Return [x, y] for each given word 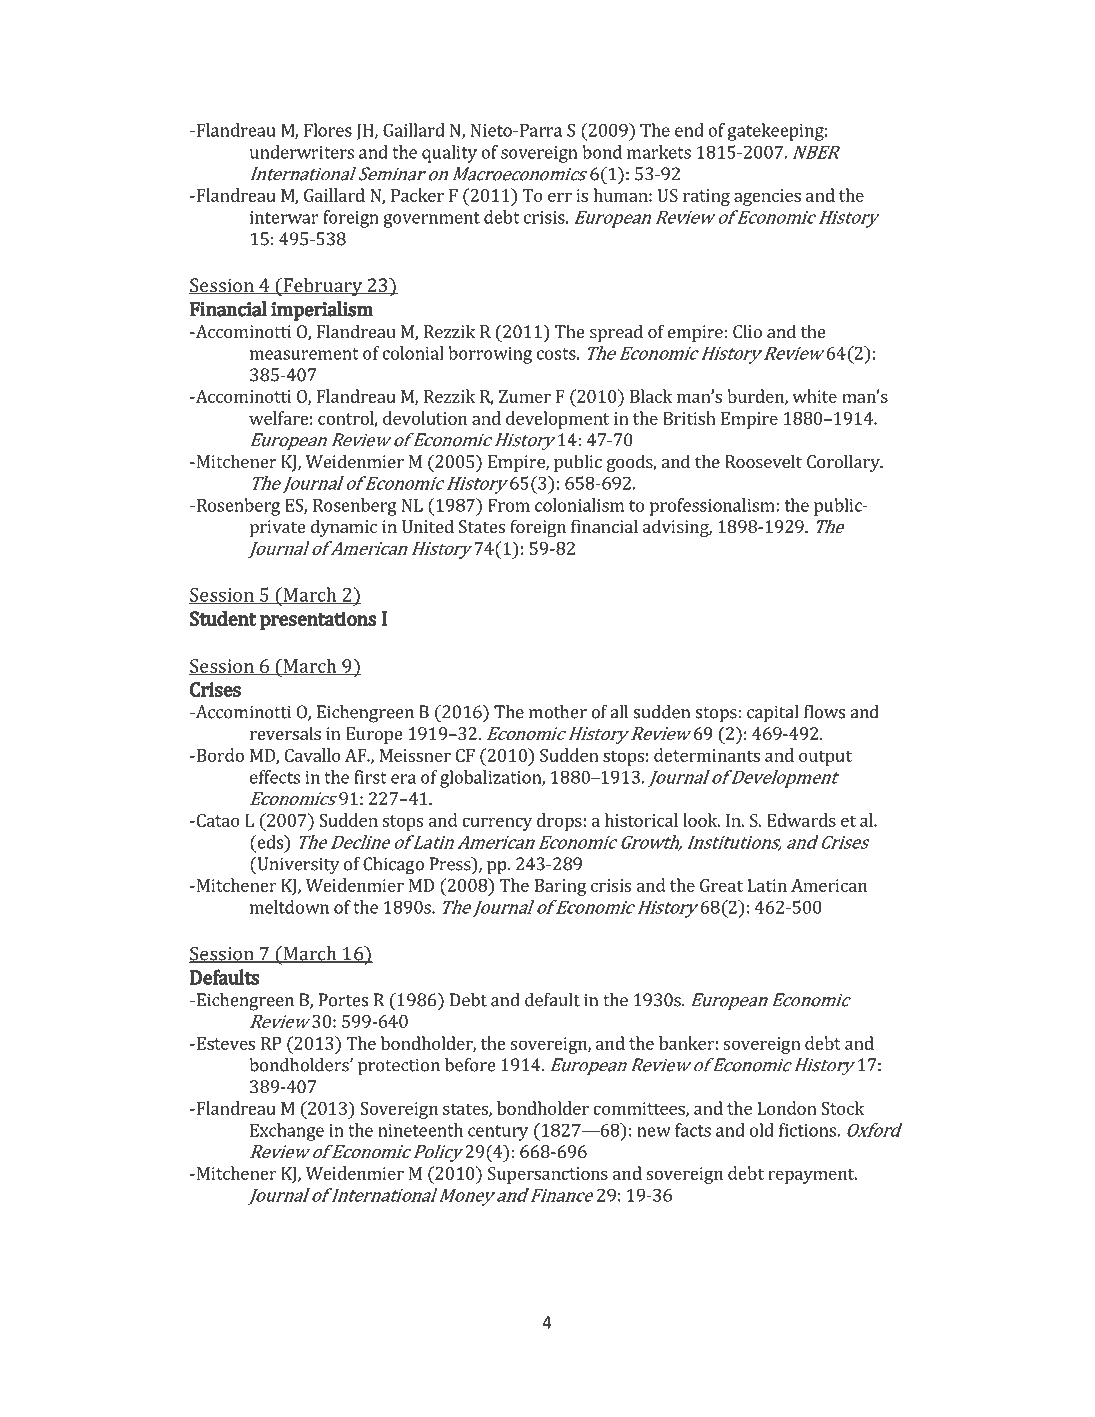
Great [721, 885]
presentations [318, 620]
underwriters [302, 152]
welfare [279, 418]
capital [773, 714]
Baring [560, 887]
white [814, 396]
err [560, 197]
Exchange [287, 1132]
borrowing [490, 355]
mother [558, 712]
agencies [767, 197]
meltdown [289, 907]
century [498, 1133]
